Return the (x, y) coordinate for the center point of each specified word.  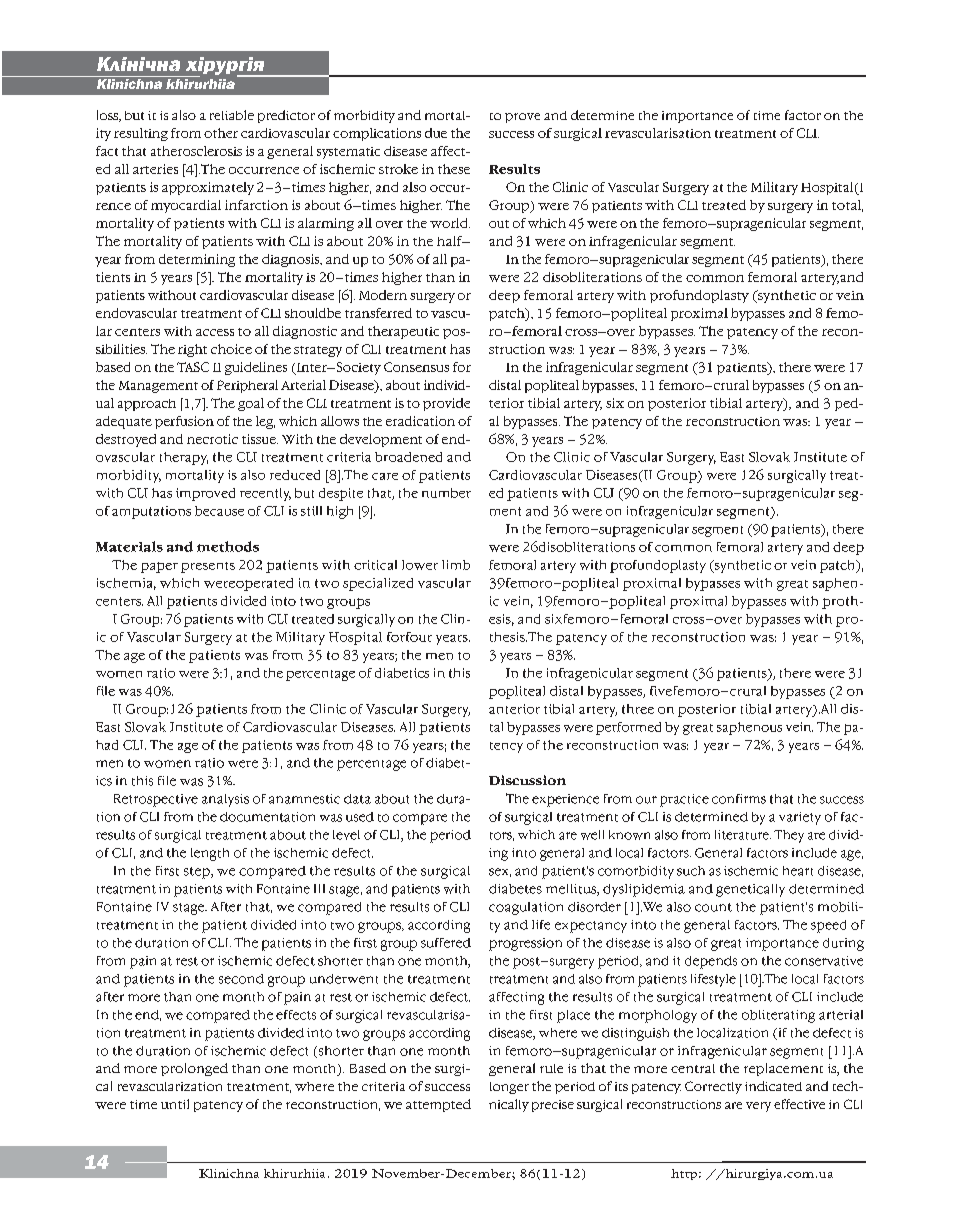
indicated (773, 1086)
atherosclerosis (196, 151)
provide (446, 404)
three (638, 709)
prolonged (194, 1069)
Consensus (416, 367)
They (789, 836)
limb (456, 565)
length (210, 854)
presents (208, 567)
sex (500, 872)
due (436, 133)
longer (509, 1088)
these (454, 169)
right (192, 350)
